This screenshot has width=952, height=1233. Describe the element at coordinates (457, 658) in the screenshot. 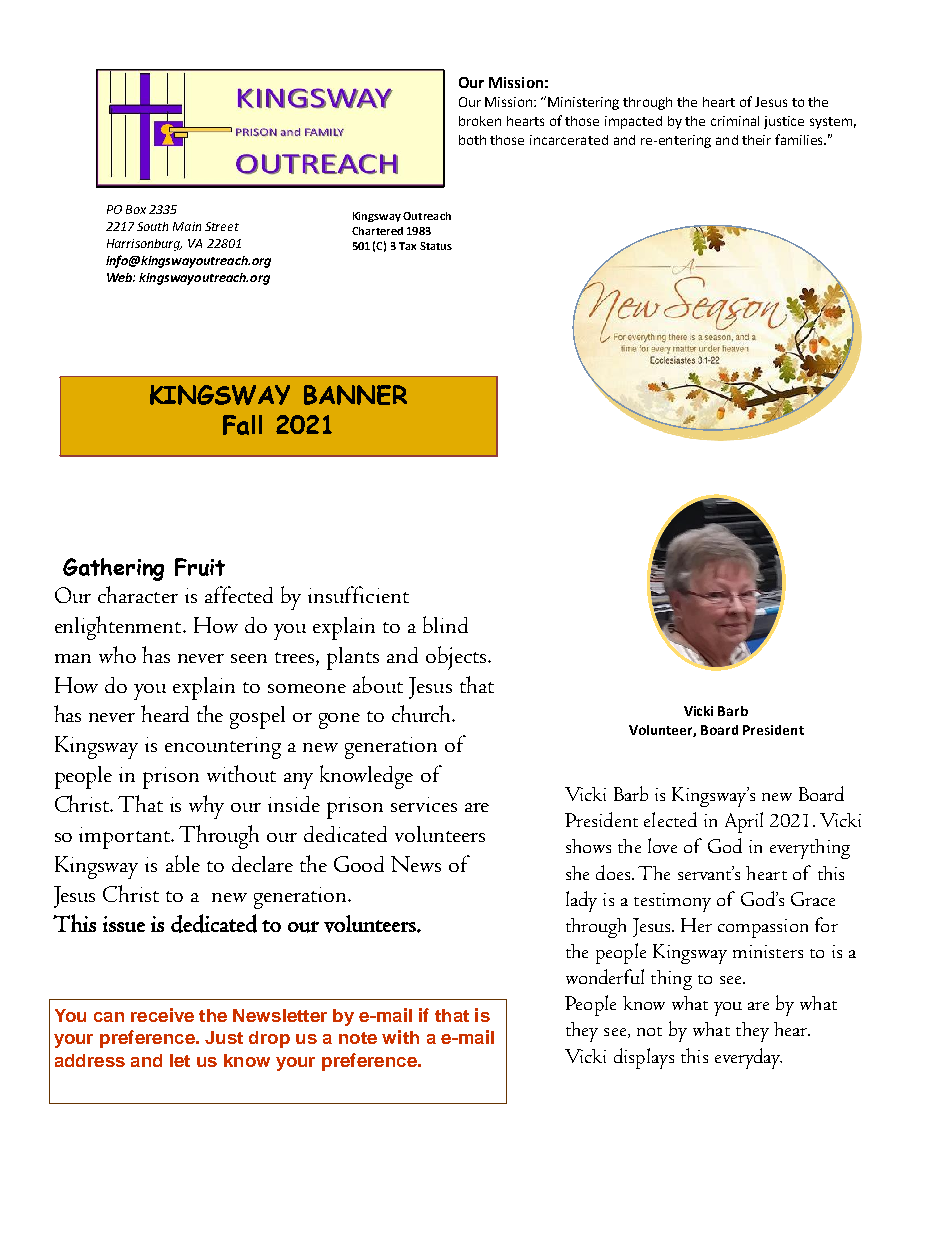

I see `objects` at that location.
